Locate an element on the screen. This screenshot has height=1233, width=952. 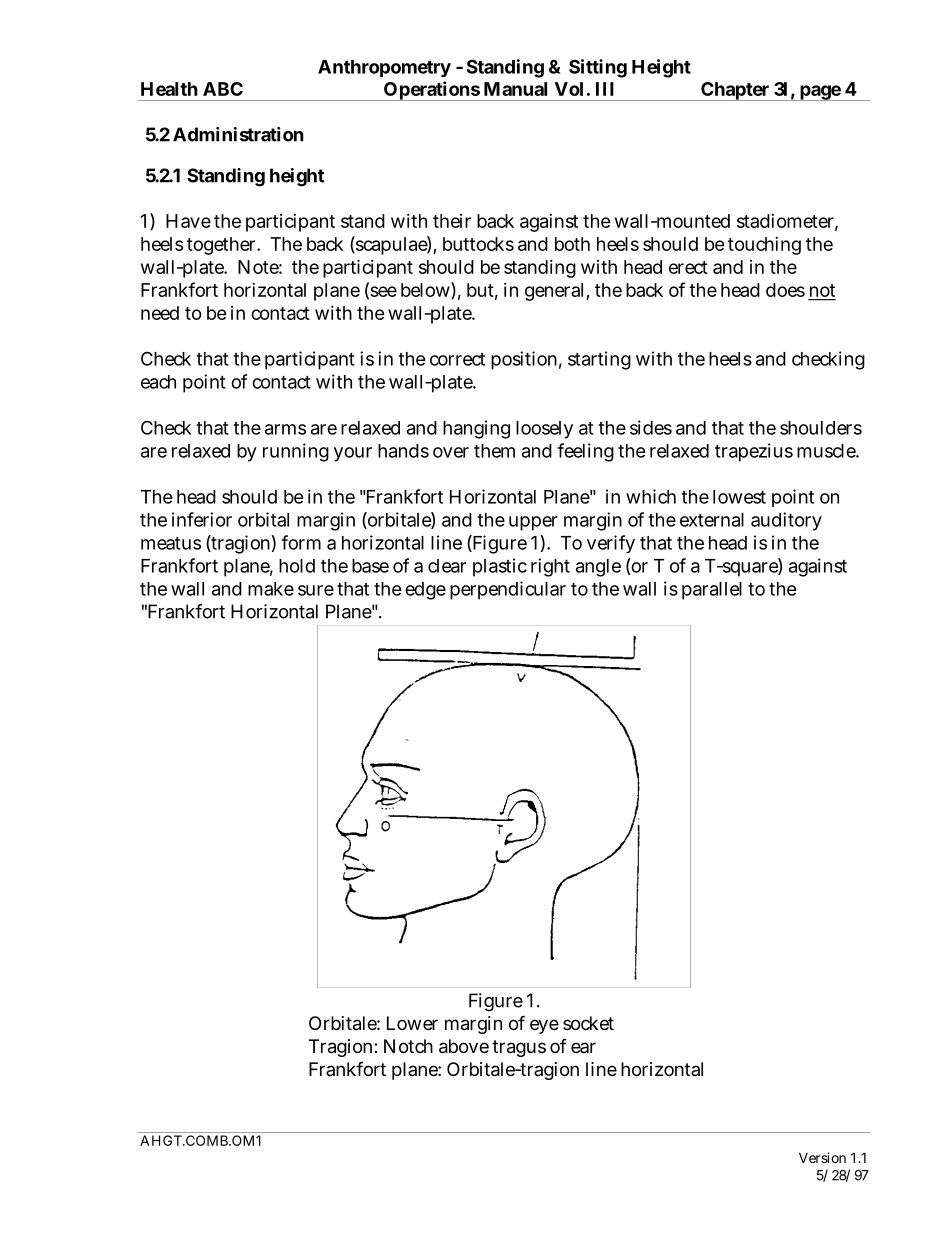
perpendicular is located at coordinates (508, 590).
